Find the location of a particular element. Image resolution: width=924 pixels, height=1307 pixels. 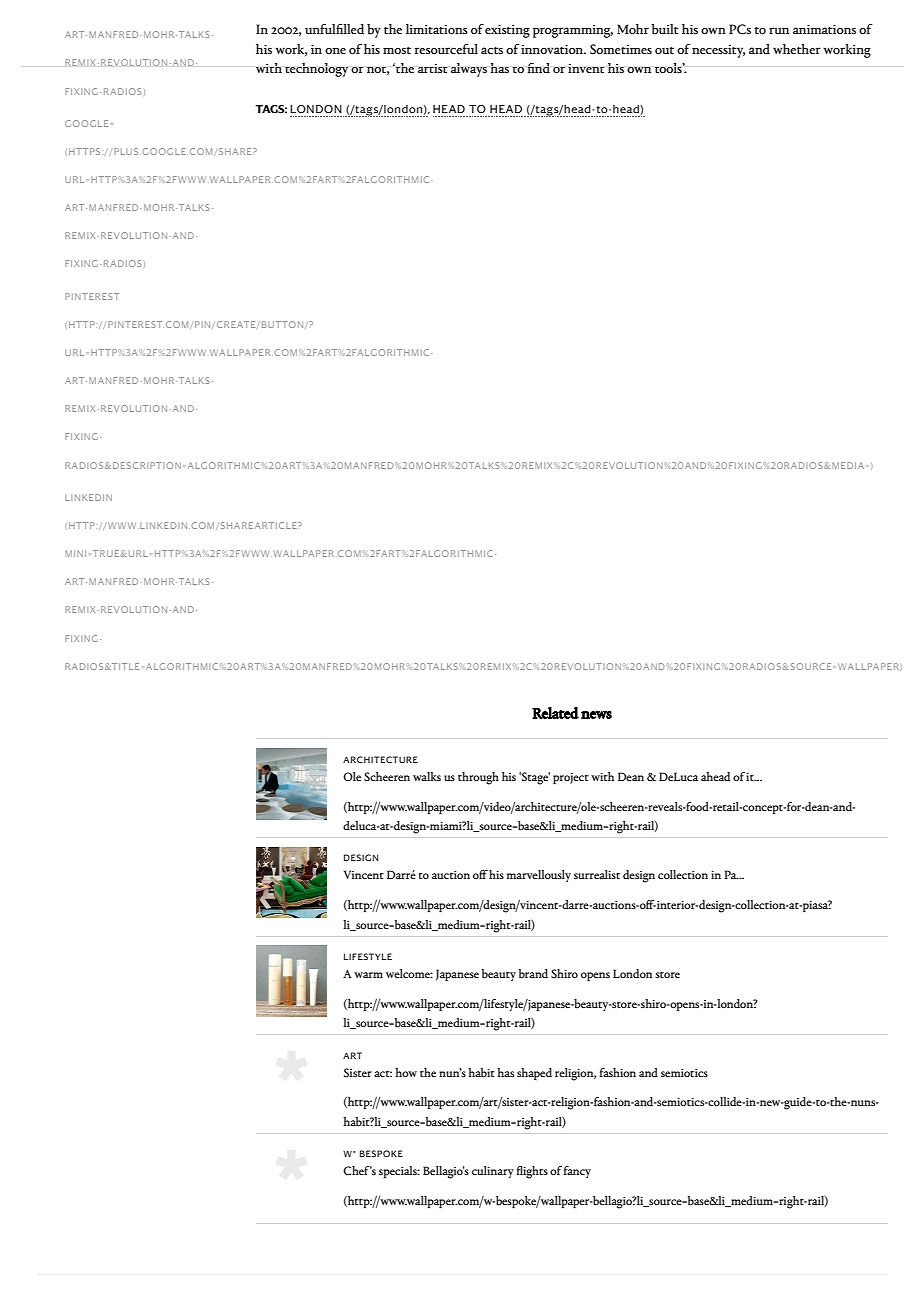

most is located at coordinates (397, 51).
